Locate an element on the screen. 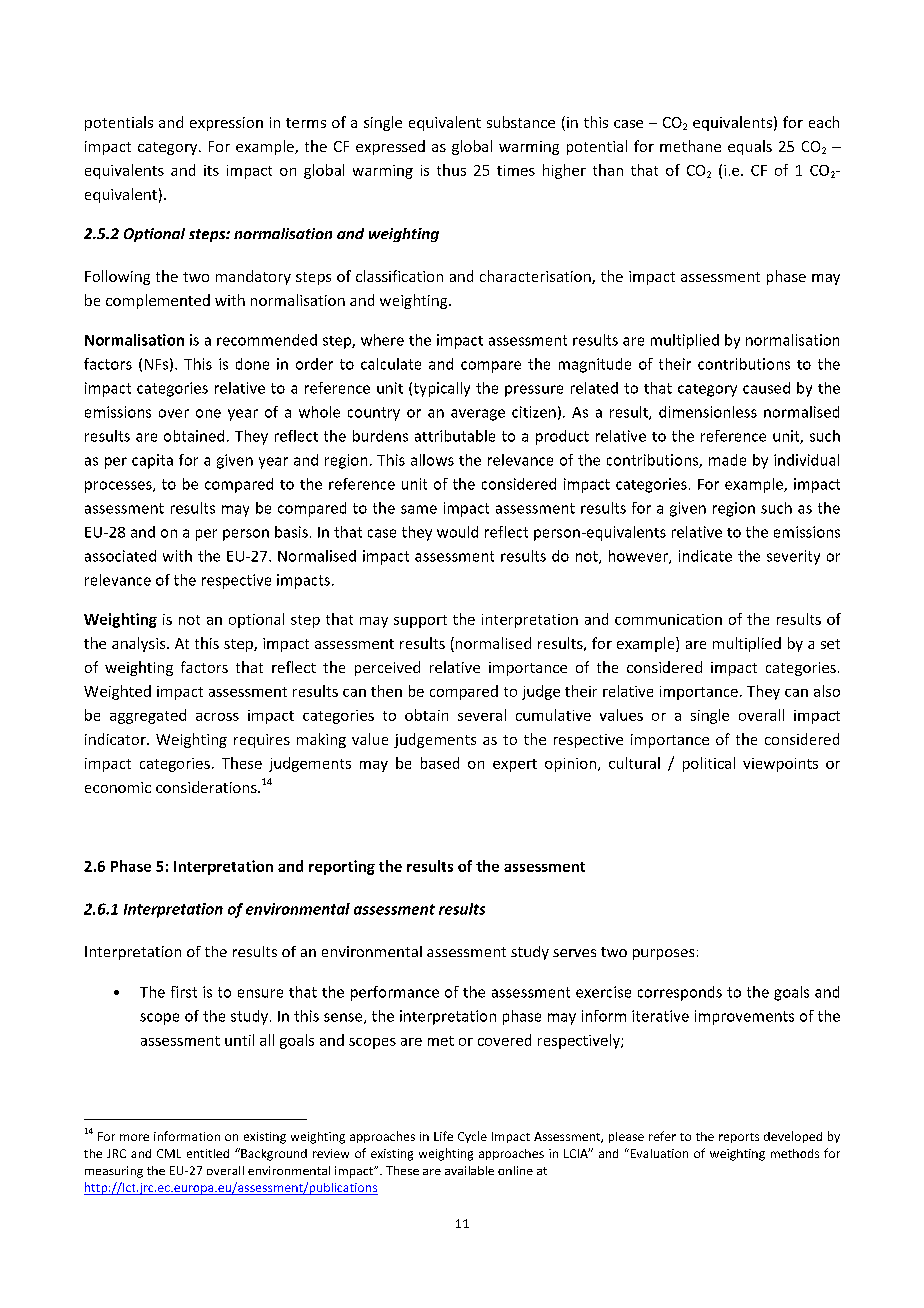 The image size is (924, 1308). average is located at coordinates (478, 415).
